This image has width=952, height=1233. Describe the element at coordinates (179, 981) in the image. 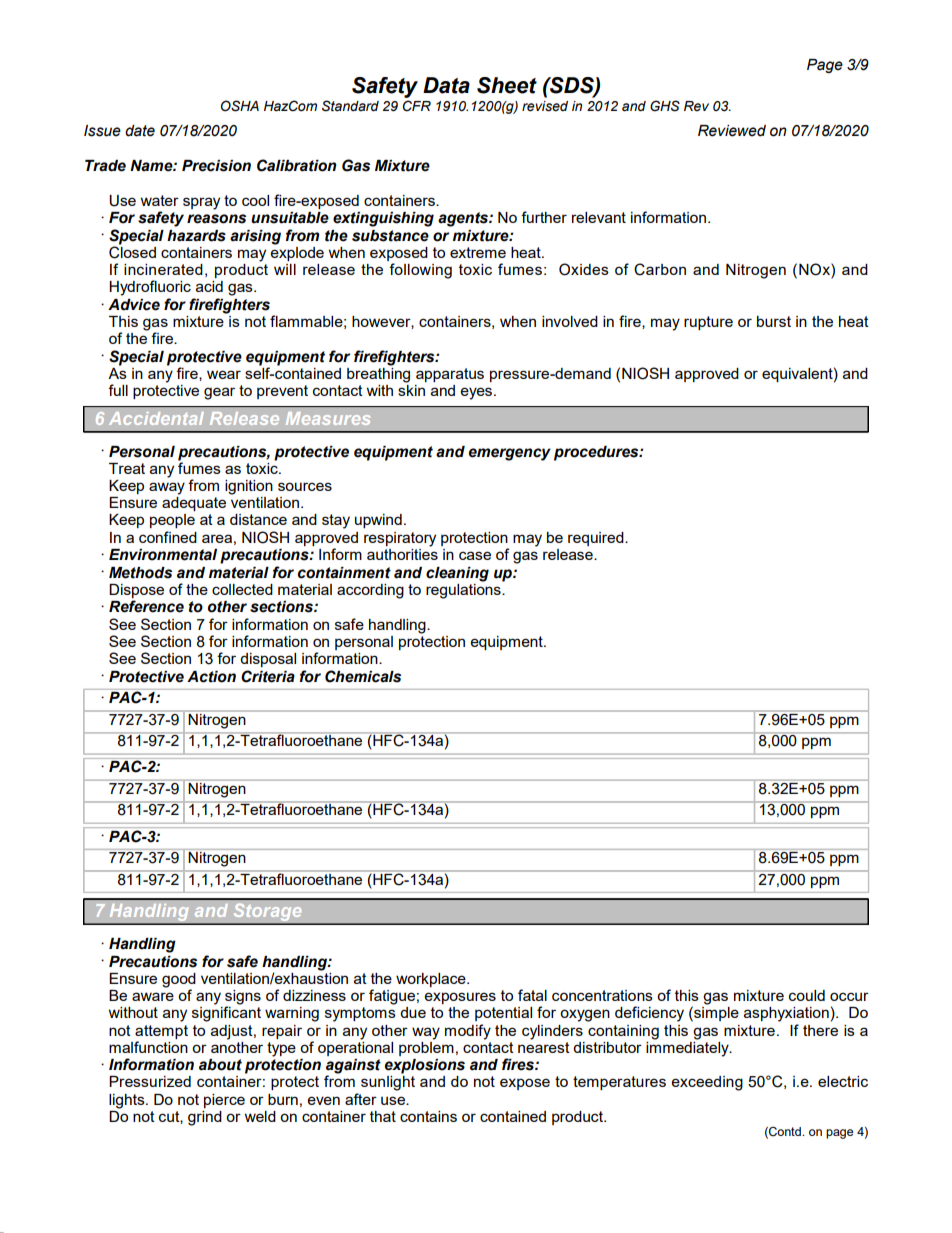

I see `good` at that location.
